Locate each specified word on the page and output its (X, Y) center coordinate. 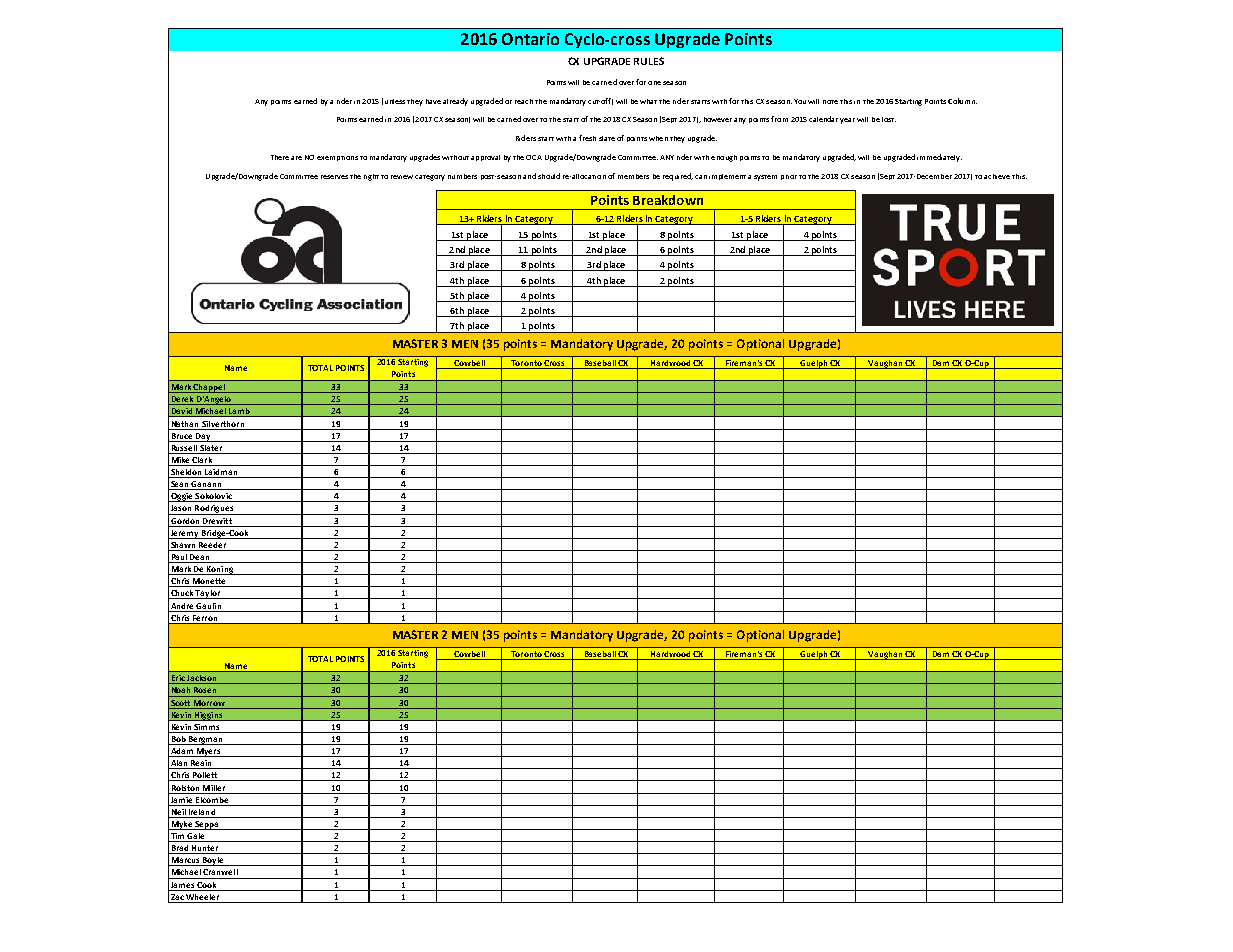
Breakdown (668, 200)
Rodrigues (214, 510)
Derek (182, 400)
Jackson (202, 679)
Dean (200, 558)
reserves (334, 177)
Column (962, 101)
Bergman (206, 740)
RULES (649, 61)
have (433, 101)
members (633, 176)
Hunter (205, 849)
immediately (939, 158)
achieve (997, 176)
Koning (220, 570)
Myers (208, 752)
